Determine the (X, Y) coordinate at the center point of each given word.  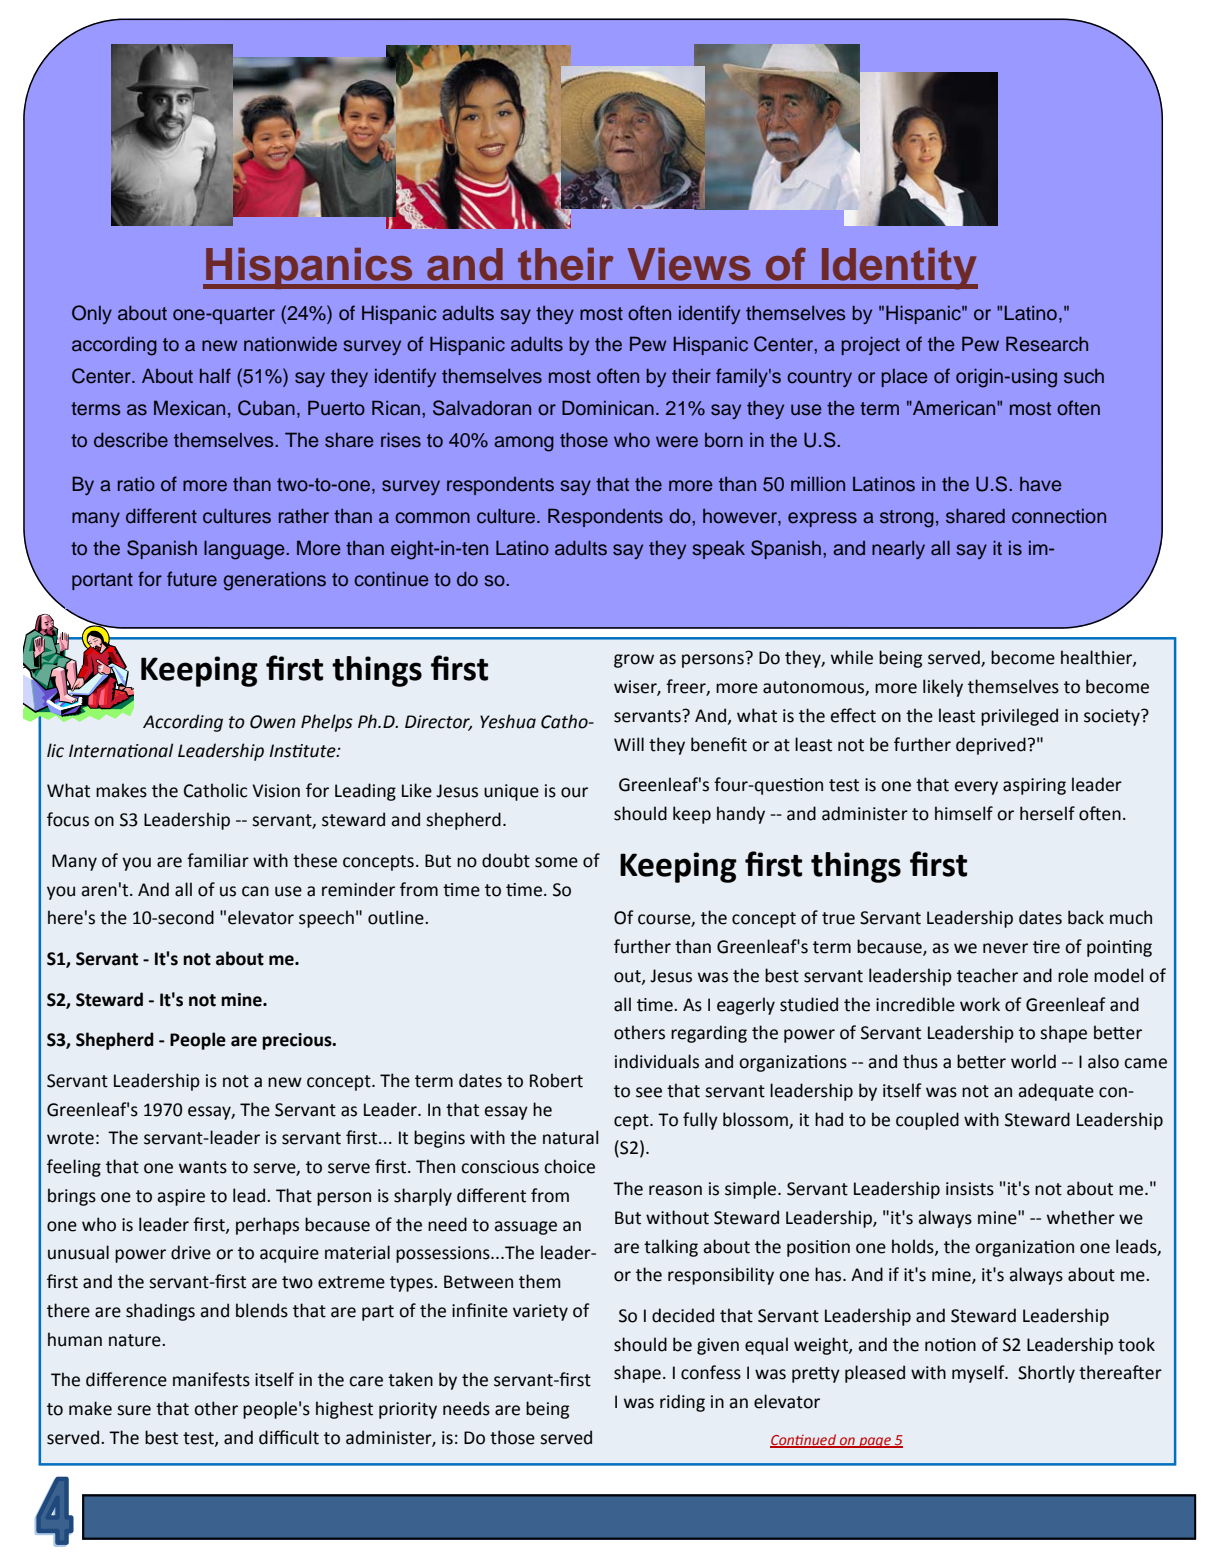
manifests (211, 1379)
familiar (218, 860)
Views (689, 264)
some (556, 862)
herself (1047, 813)
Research (1047, 344)
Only (92, 314)
